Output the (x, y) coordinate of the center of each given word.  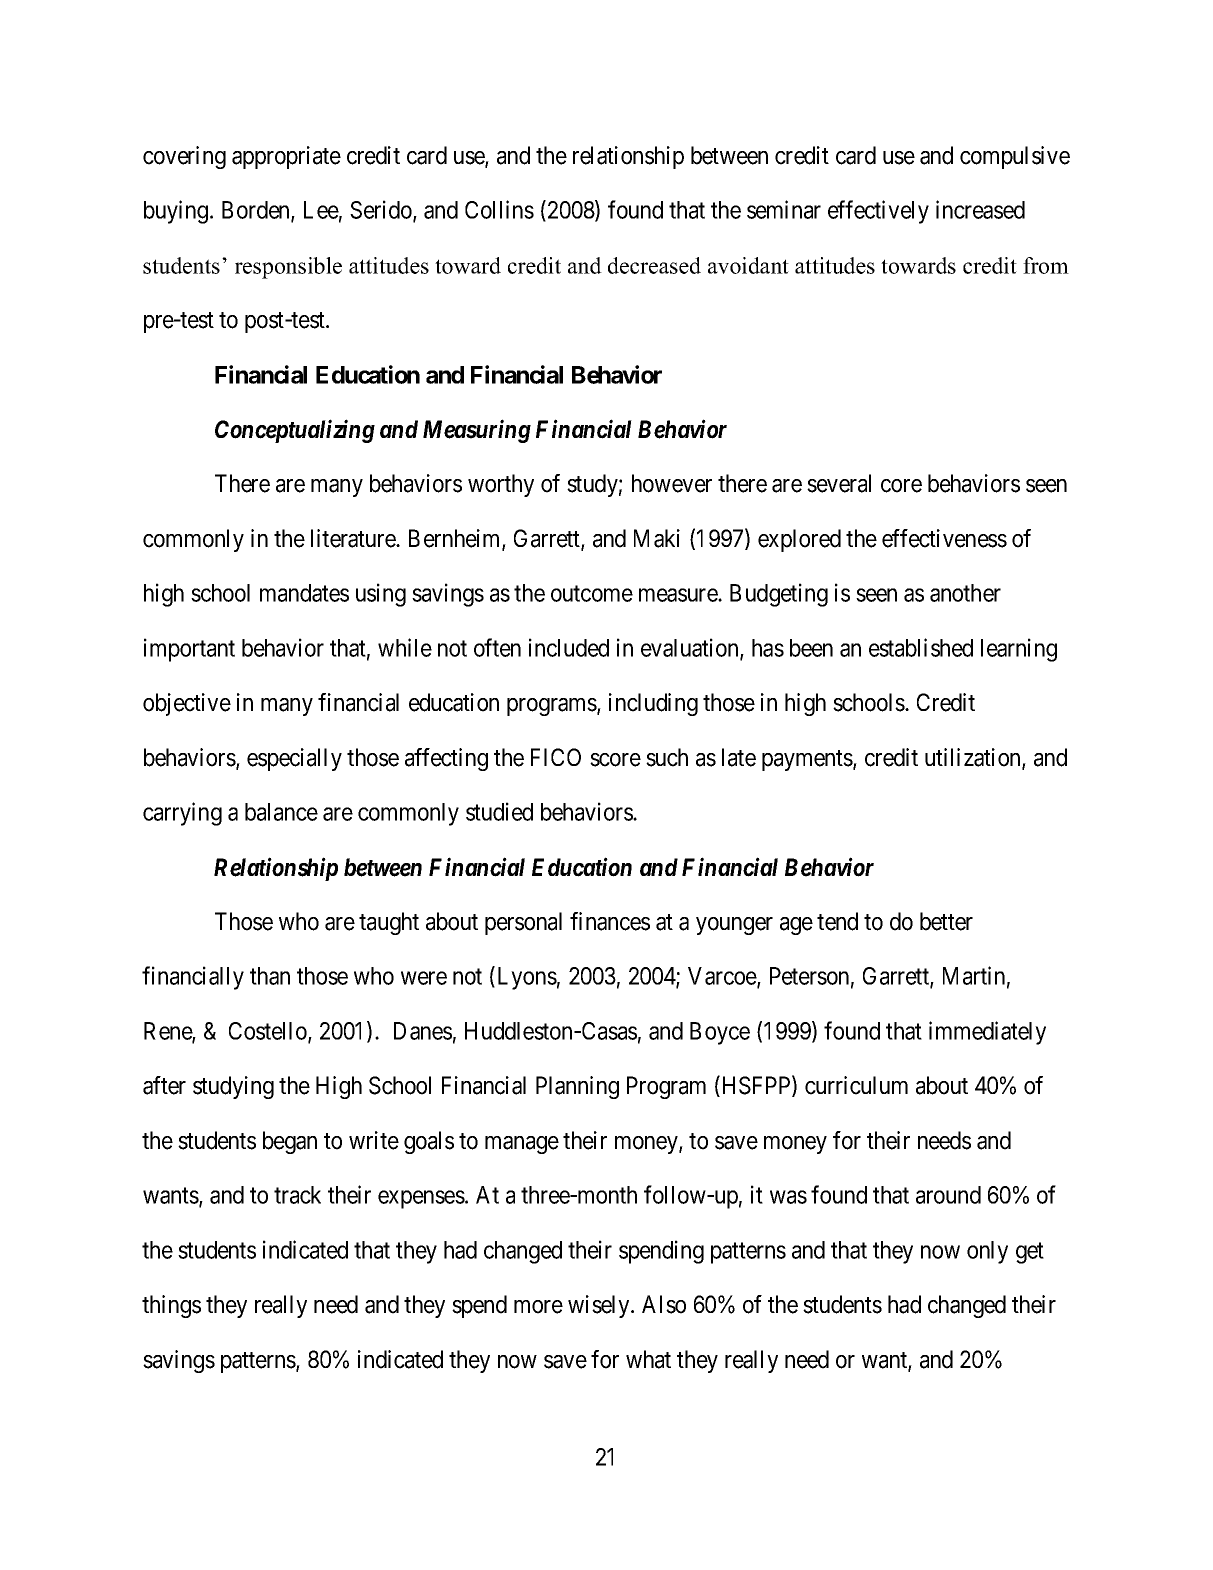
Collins (499, 209)
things (171, 1306)
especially (294, 759)
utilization (974, 758)
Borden (257, 211)
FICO (556, 757)
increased (980, 209)
